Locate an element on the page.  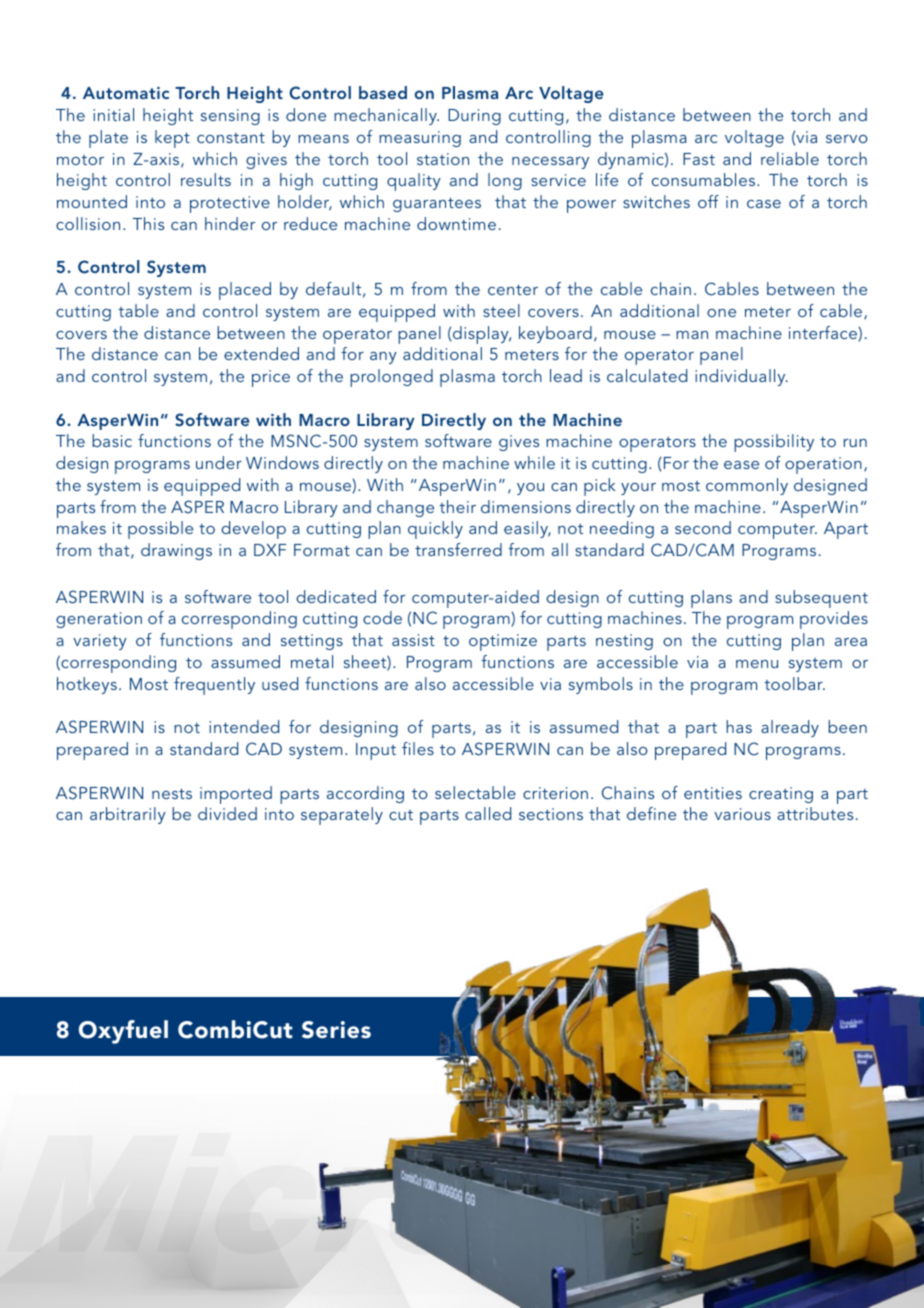
transferred is located at coordinates (458, 549).
